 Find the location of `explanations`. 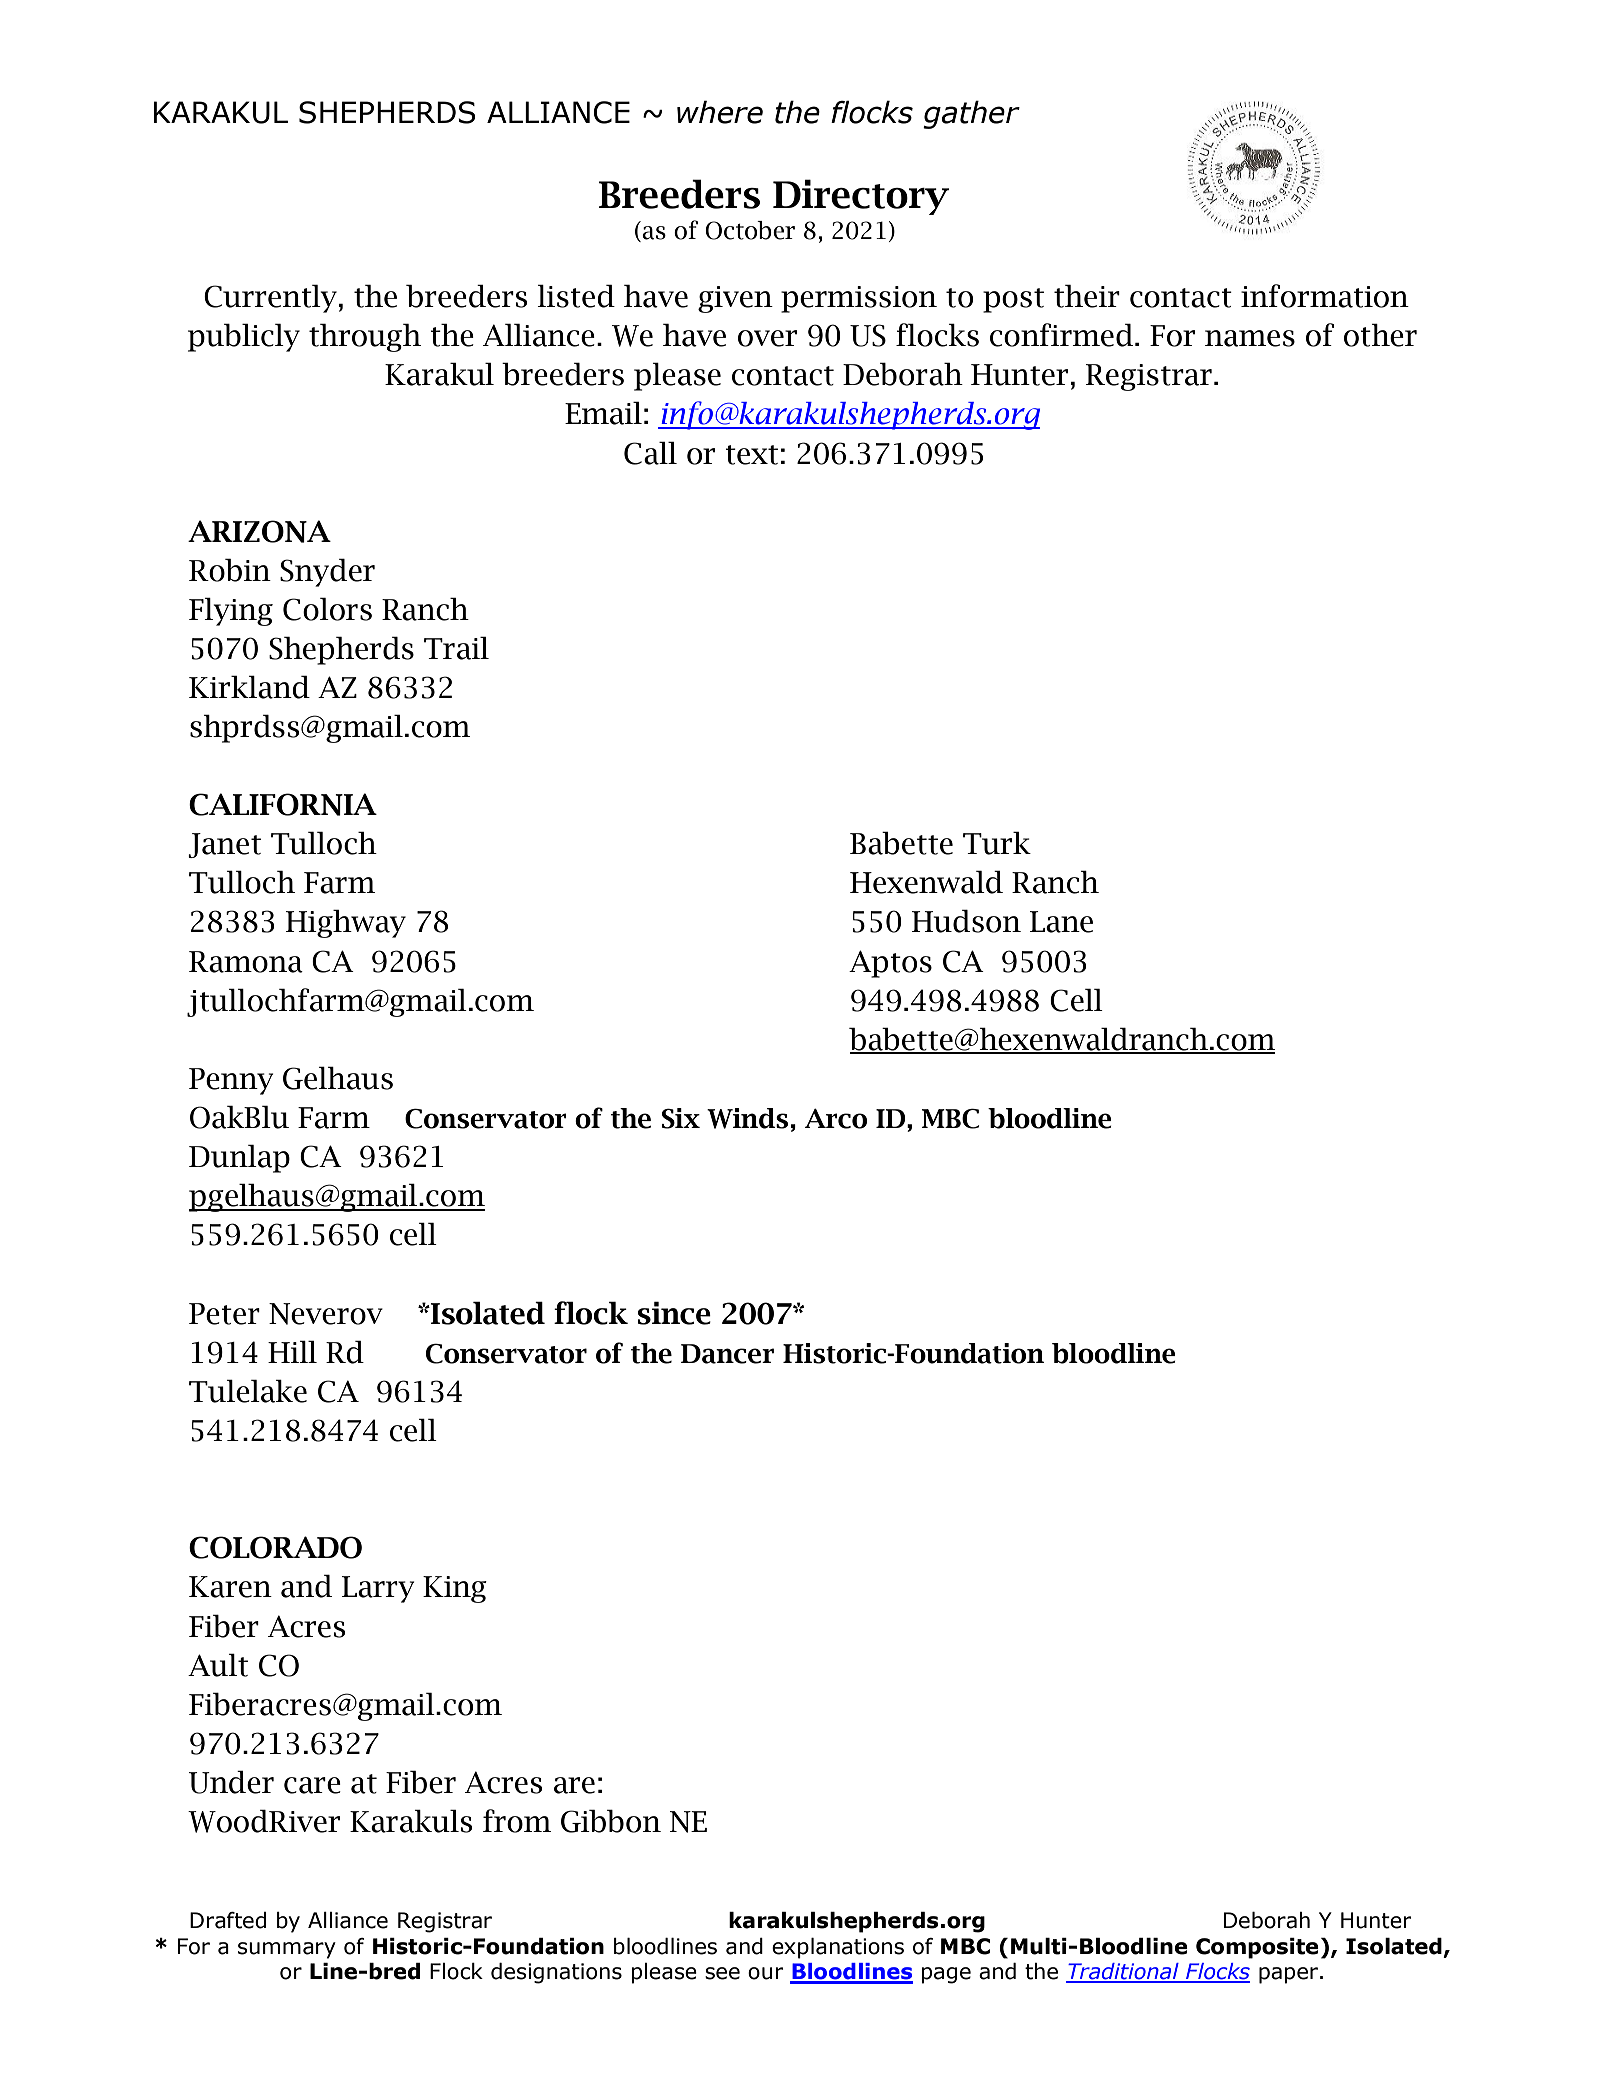

explanations is located at coordinates (838, 1948).
